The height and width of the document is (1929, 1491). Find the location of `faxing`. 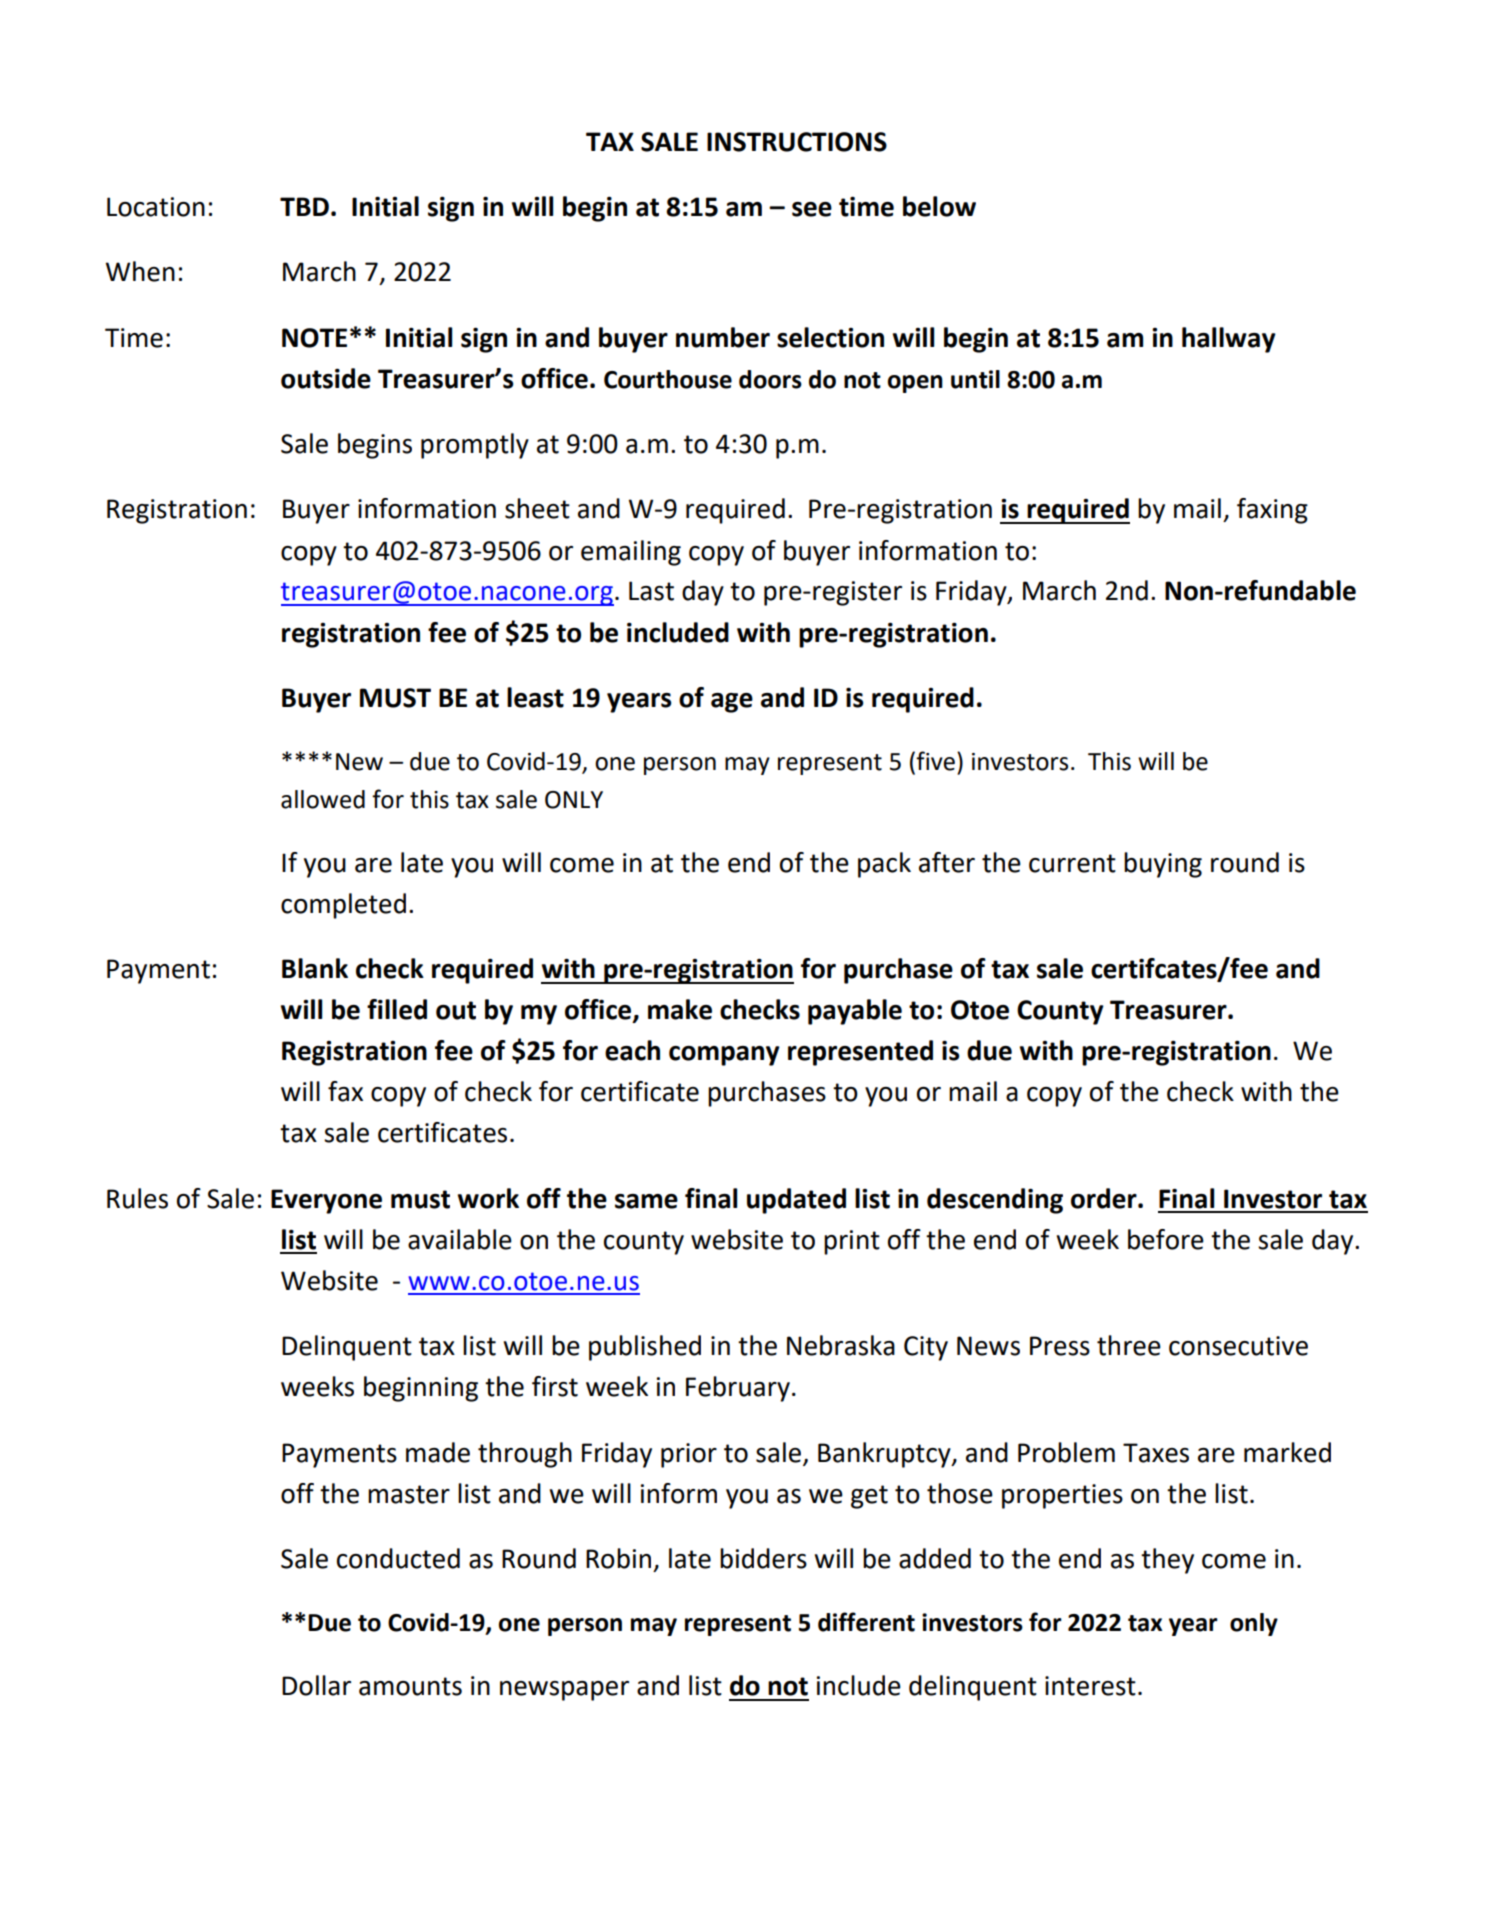

faxing is located at coordinates (1272, 511).
